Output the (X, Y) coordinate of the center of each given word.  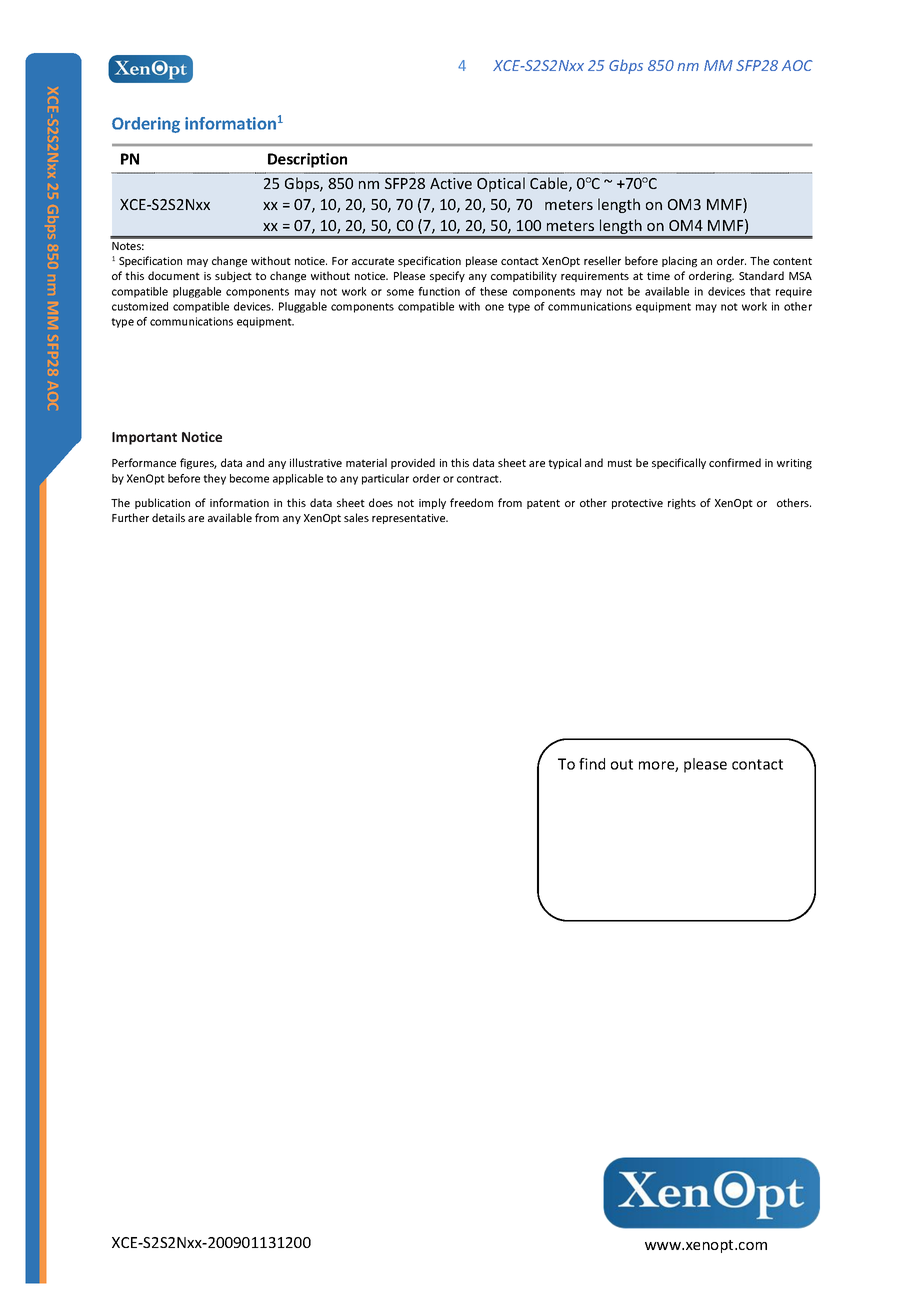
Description (307, 160)
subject (233, 276)
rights (682, 503)
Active (451, 183)
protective (637, 504)
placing (679, 261)
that (760, 291)
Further (130, 517)
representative (410, 519)
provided (413, 463)
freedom (471, 502)
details (168, 517)
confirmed (735, 462)
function (439, 291)
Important (144, 438)
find (592, 764)
